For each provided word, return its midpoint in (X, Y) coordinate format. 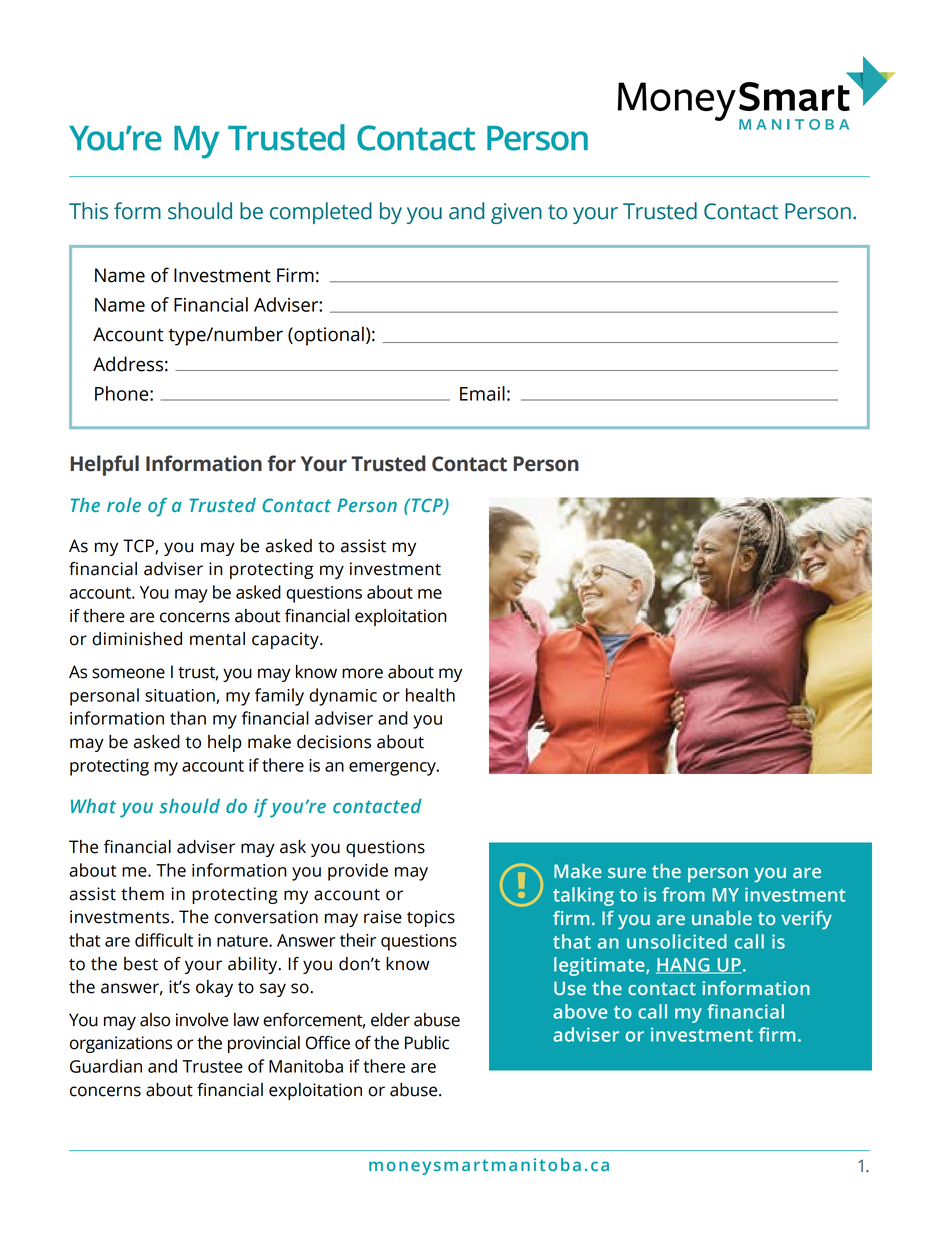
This (88, 211)
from (683, 894)
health (430, 695)
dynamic (343, 697)
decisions (334, 742)
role (124, 504)
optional (328, 336)
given (516, 213)
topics (431, 918)
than (188, 718)
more (362, 673)
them (142, 894)
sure (627, 873)
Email (482, 393)
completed (321, 213)
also (155, 1020)
